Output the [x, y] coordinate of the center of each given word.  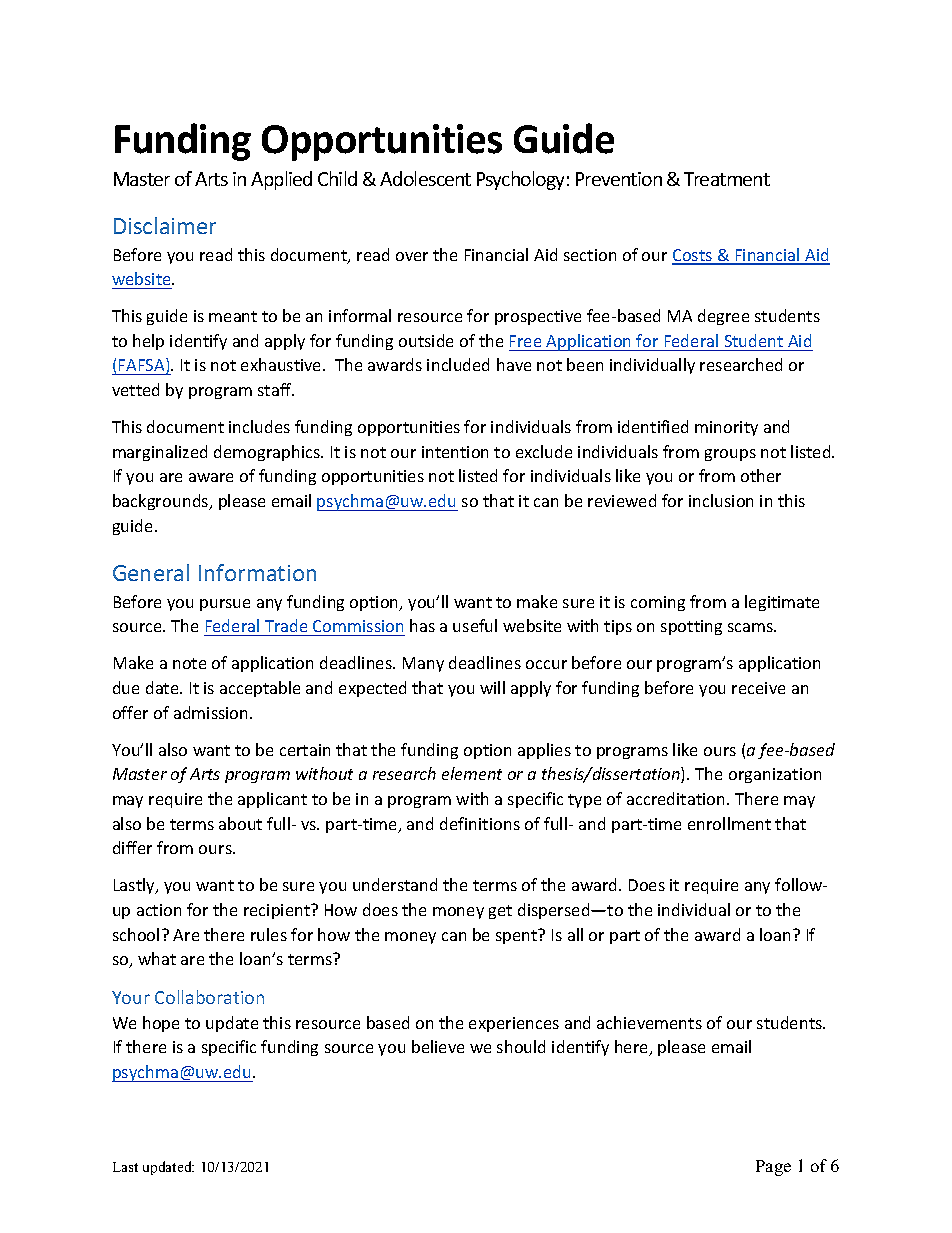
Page [773, 1168]
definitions [480, 823]
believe [438, 1046]
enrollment [729, 823]
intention [455, 452]
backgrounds [162, 502]
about [240, 823]
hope [161, 1024]
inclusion [721, 500]
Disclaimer [165, 225]
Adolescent [425, 178]
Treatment [727, 179]
